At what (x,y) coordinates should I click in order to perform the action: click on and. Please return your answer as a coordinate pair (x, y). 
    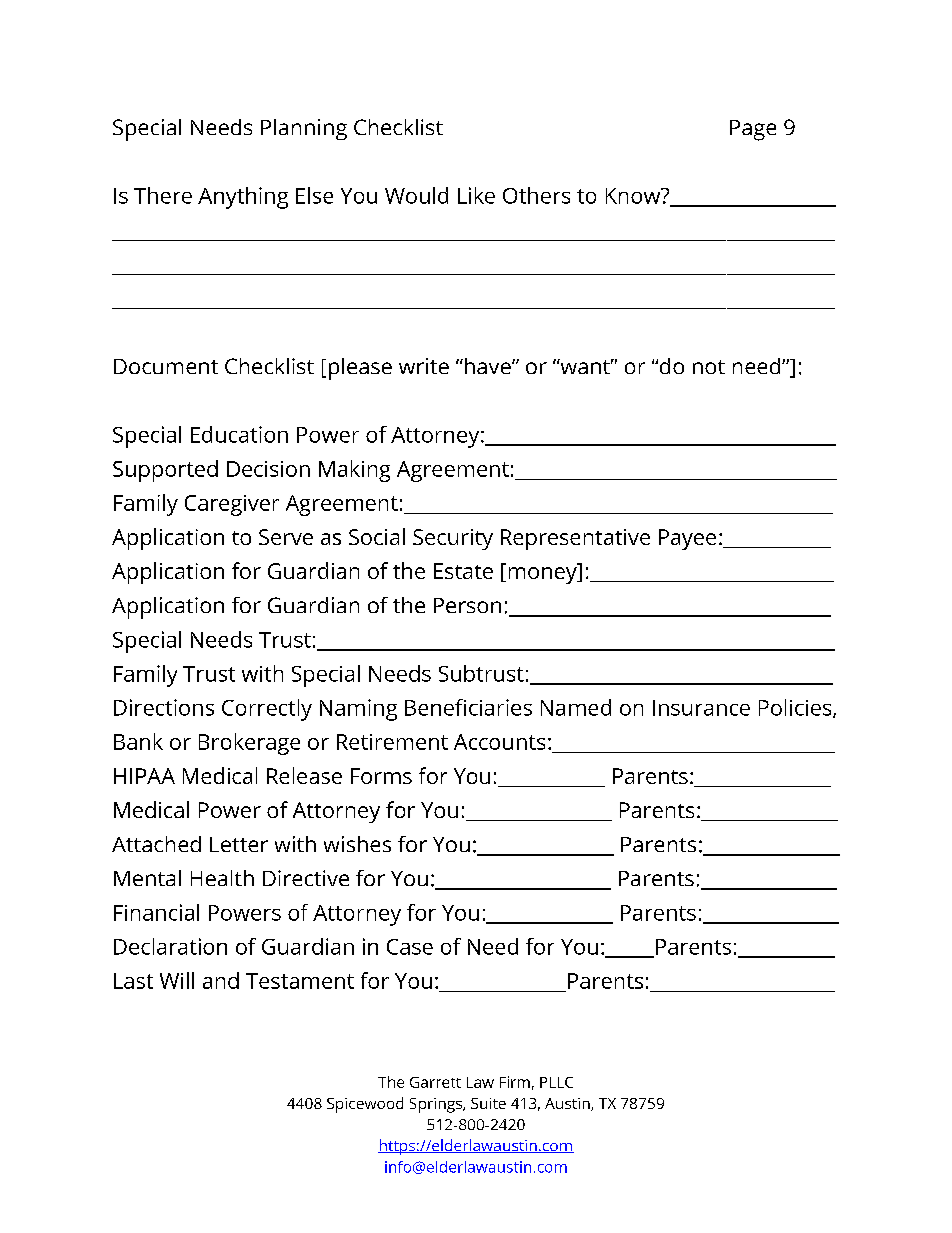
    Looking at the image, I should click on (221, 980).
